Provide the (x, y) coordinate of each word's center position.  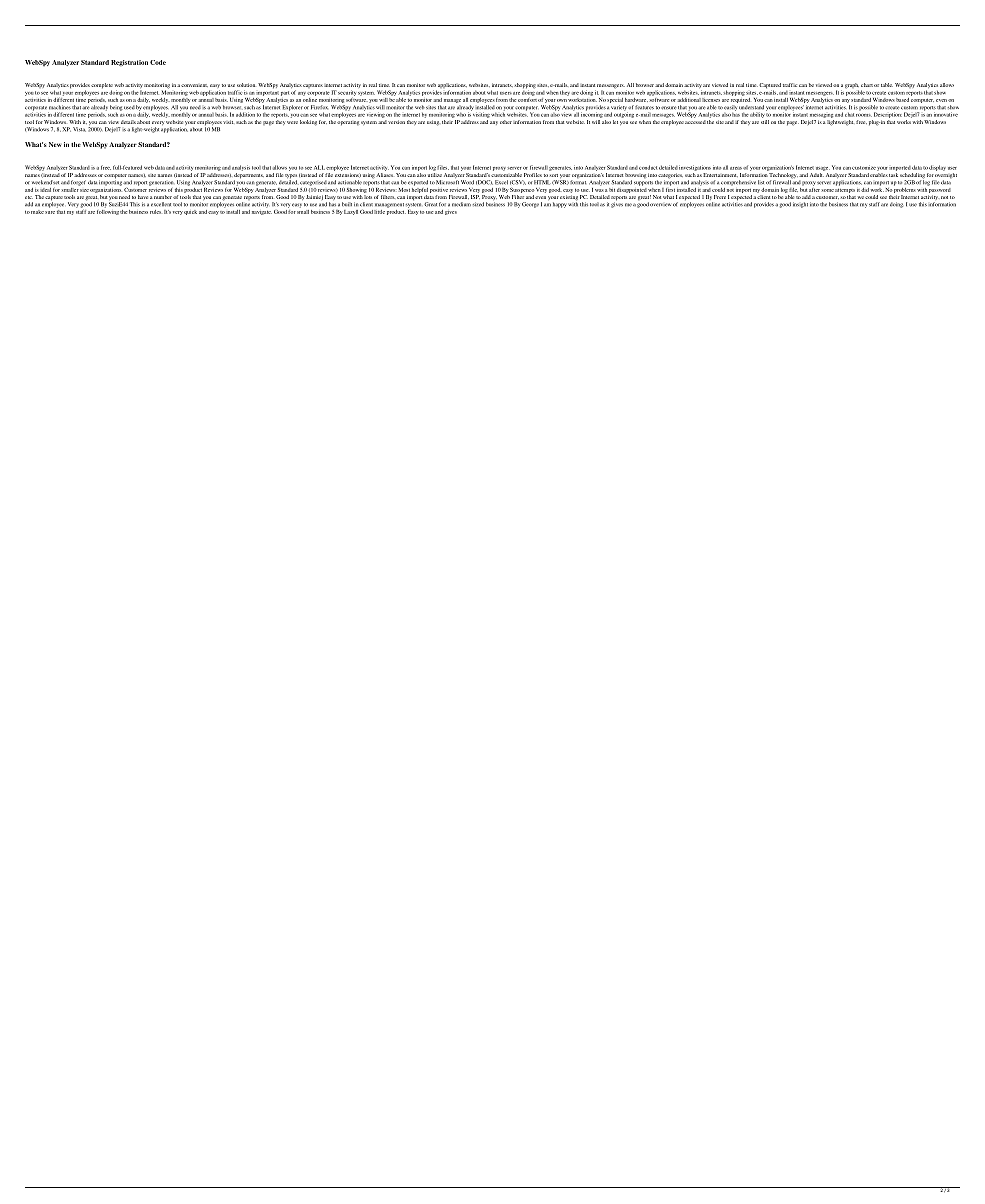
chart (867, 85)
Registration (129, 63)
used (129, 107)
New (55, 144)
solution (246, 85)
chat (849, 115)
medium (461, 204)
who (461, 115)
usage (823, 169)
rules (155, 212)
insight (800, 205)
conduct (648, 167)
